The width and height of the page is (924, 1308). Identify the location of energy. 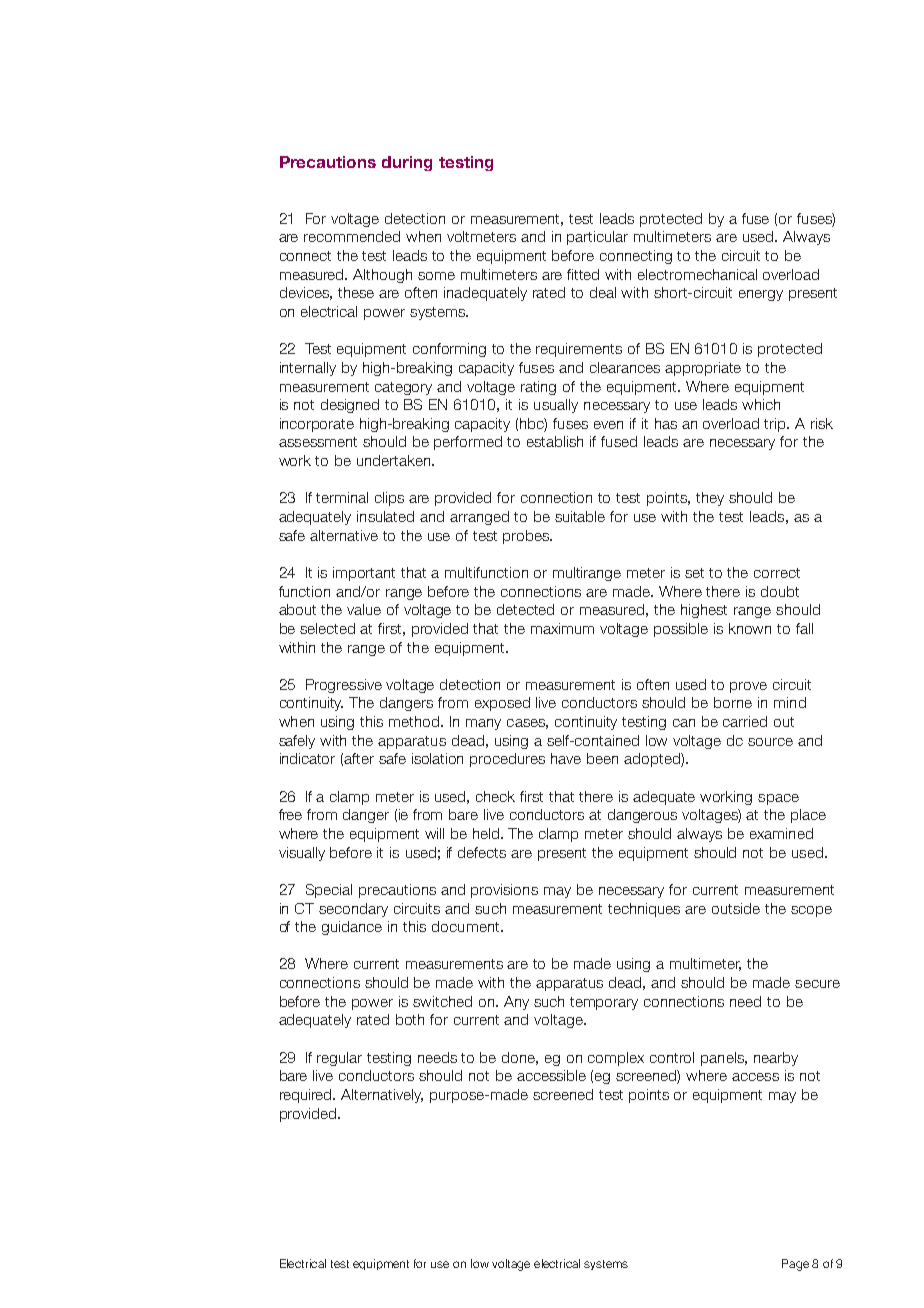
(761, 295).
